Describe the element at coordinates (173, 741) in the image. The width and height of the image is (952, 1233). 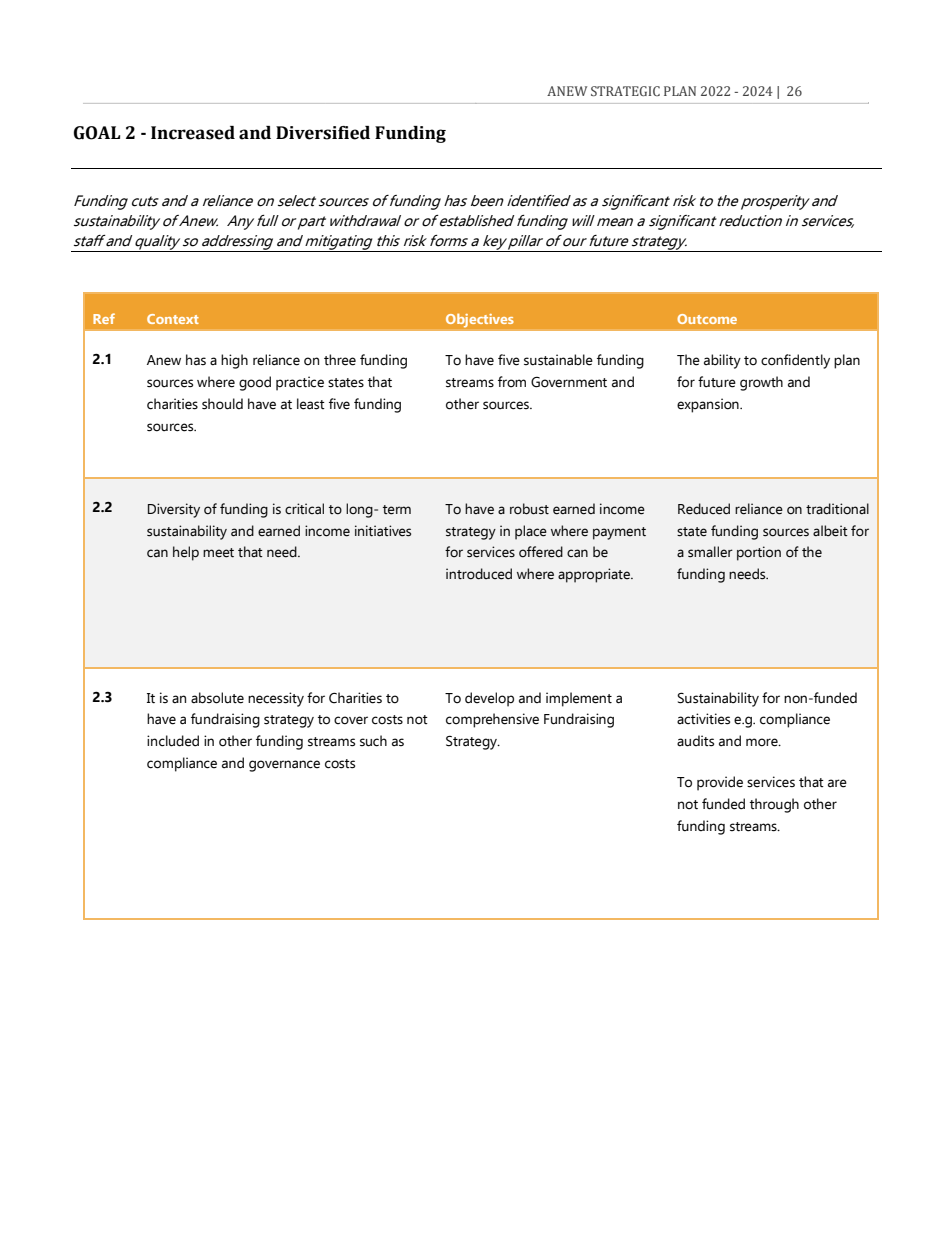
I see `included` at that location.
